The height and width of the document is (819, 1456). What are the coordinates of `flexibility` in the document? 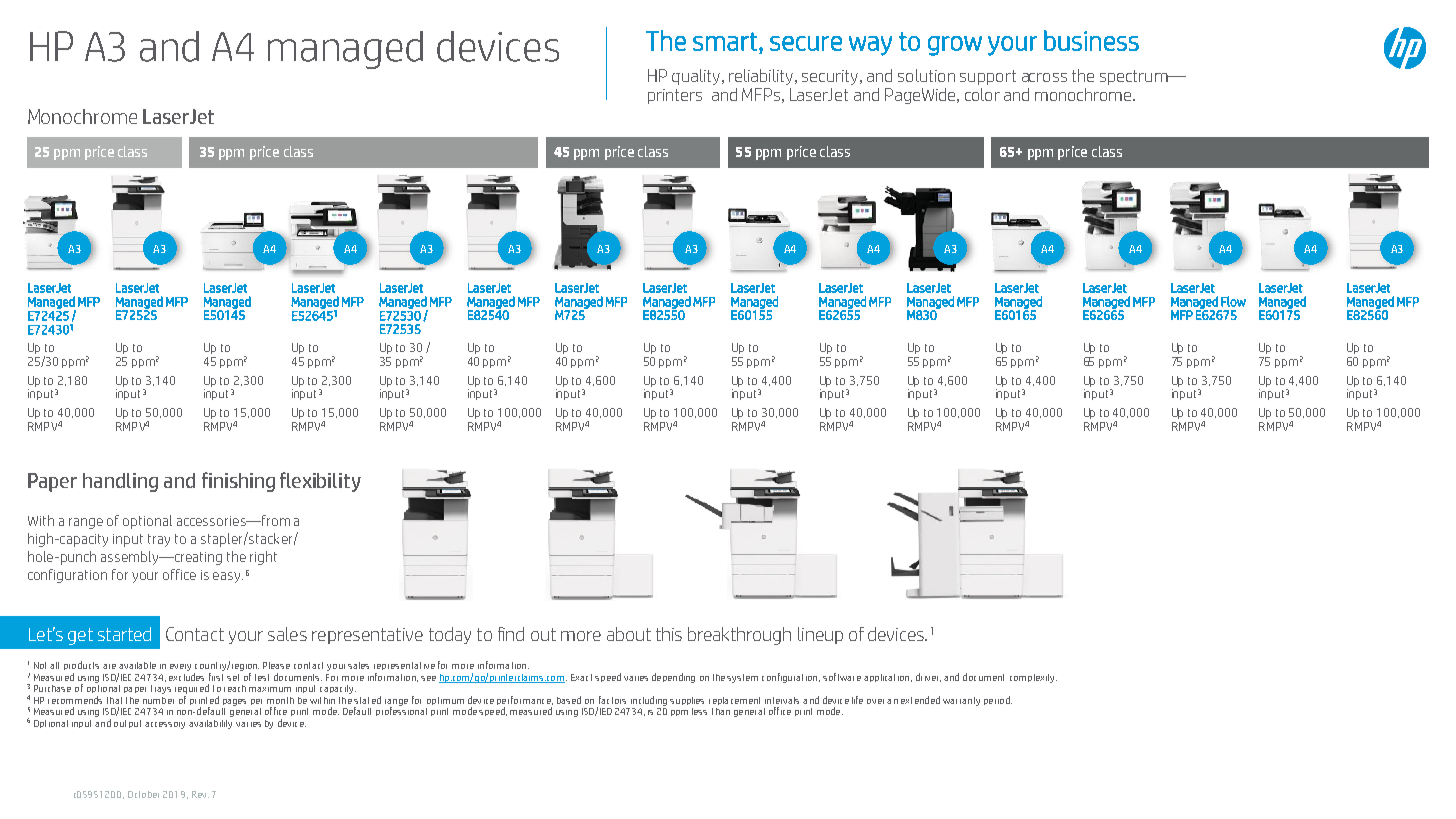 It's located at (320, 482).
